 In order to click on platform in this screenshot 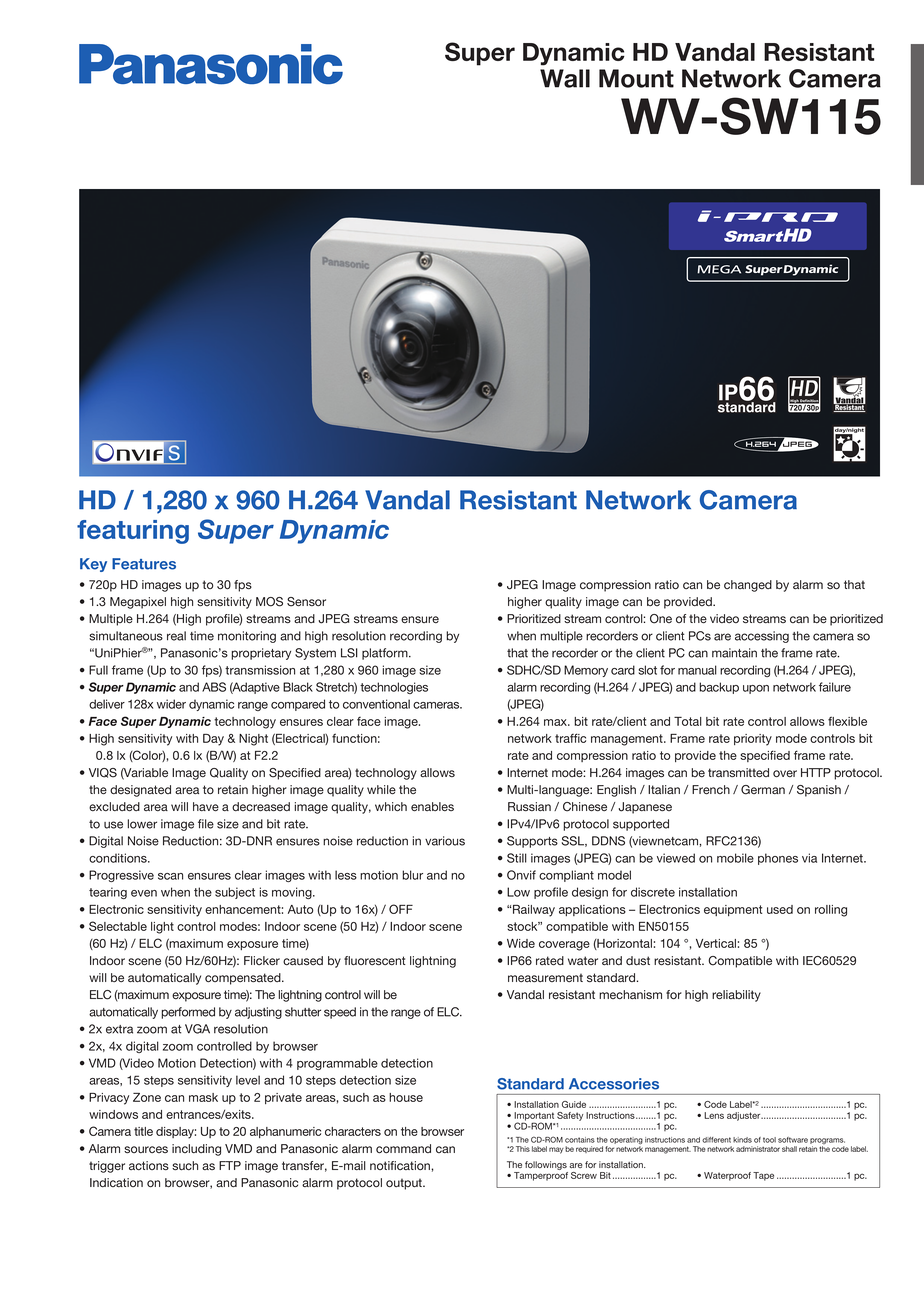, I will do `click(386, 654)`.
